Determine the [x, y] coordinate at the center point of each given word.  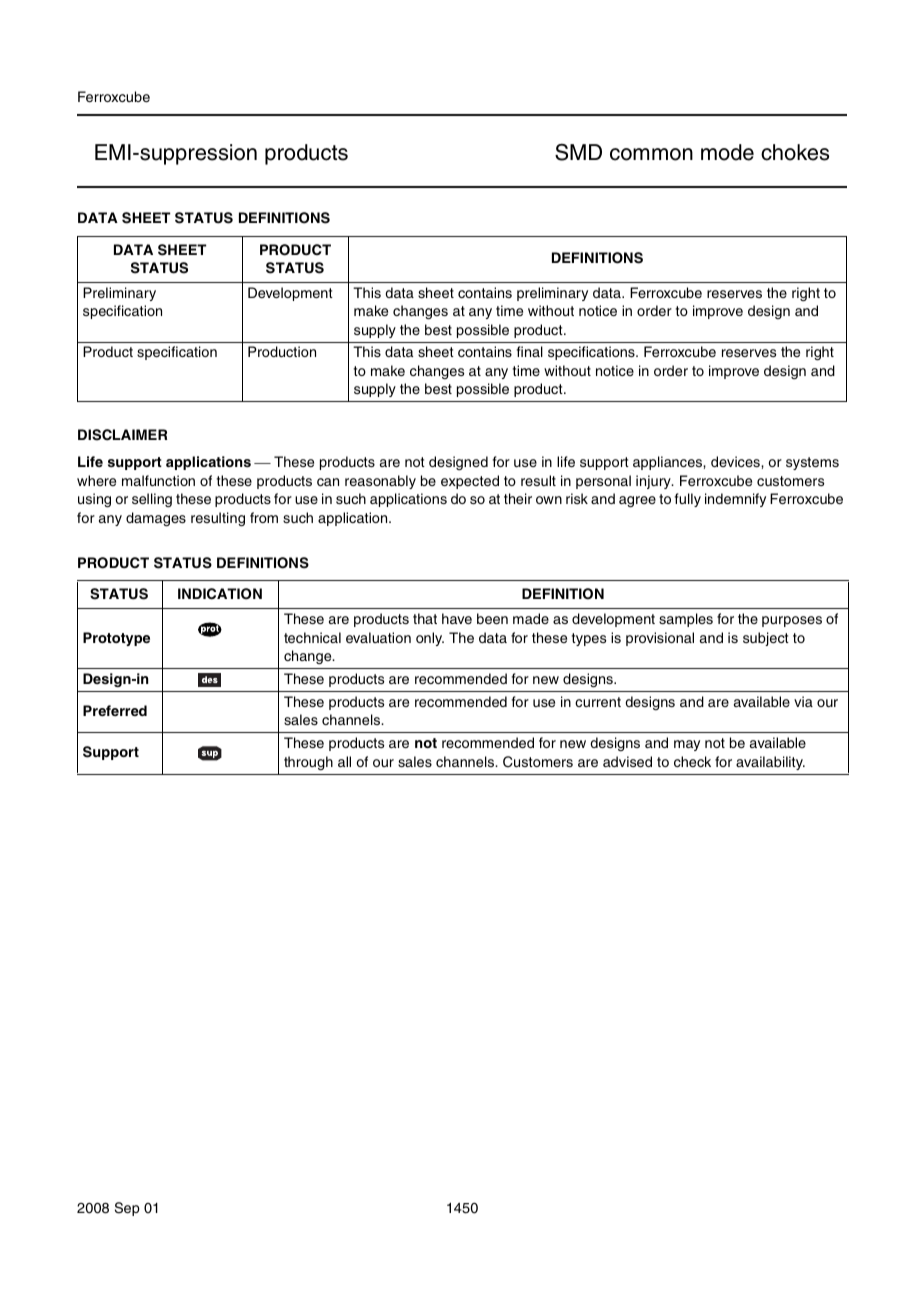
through [308, 763]
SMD [578, 152]
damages [156, 519]
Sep [127, 1209]
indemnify [735, 500]
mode [727, 152]
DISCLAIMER [122, 435]
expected [470, 482]
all [344, 761]
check [692, 761]
